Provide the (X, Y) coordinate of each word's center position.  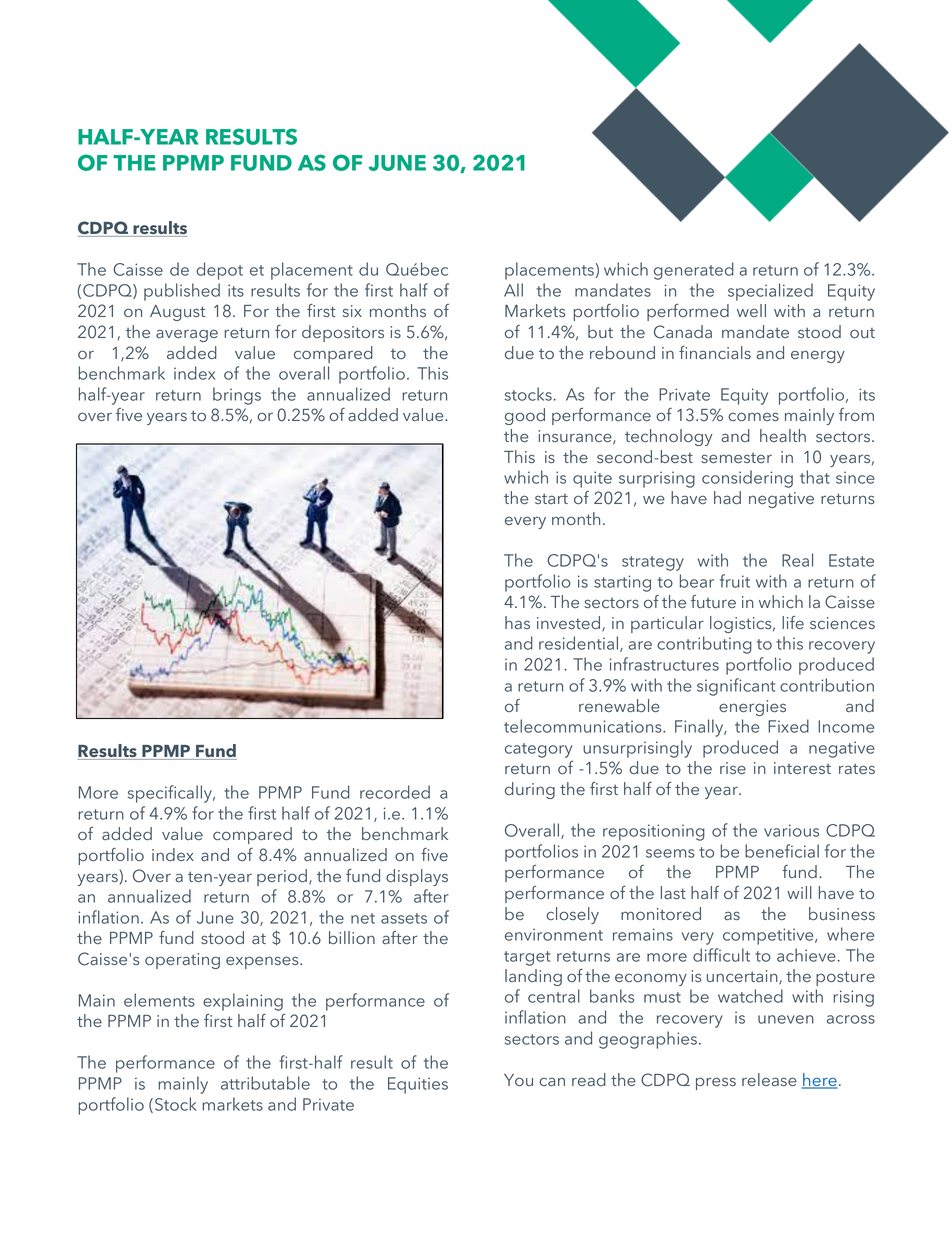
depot (219, 271)
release (769, 1079)
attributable (265, 1083)
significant (736, 687)
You (518, 1080)
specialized (770, 292)
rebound (622, 352)
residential (578, 643)
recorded (395, 792)
